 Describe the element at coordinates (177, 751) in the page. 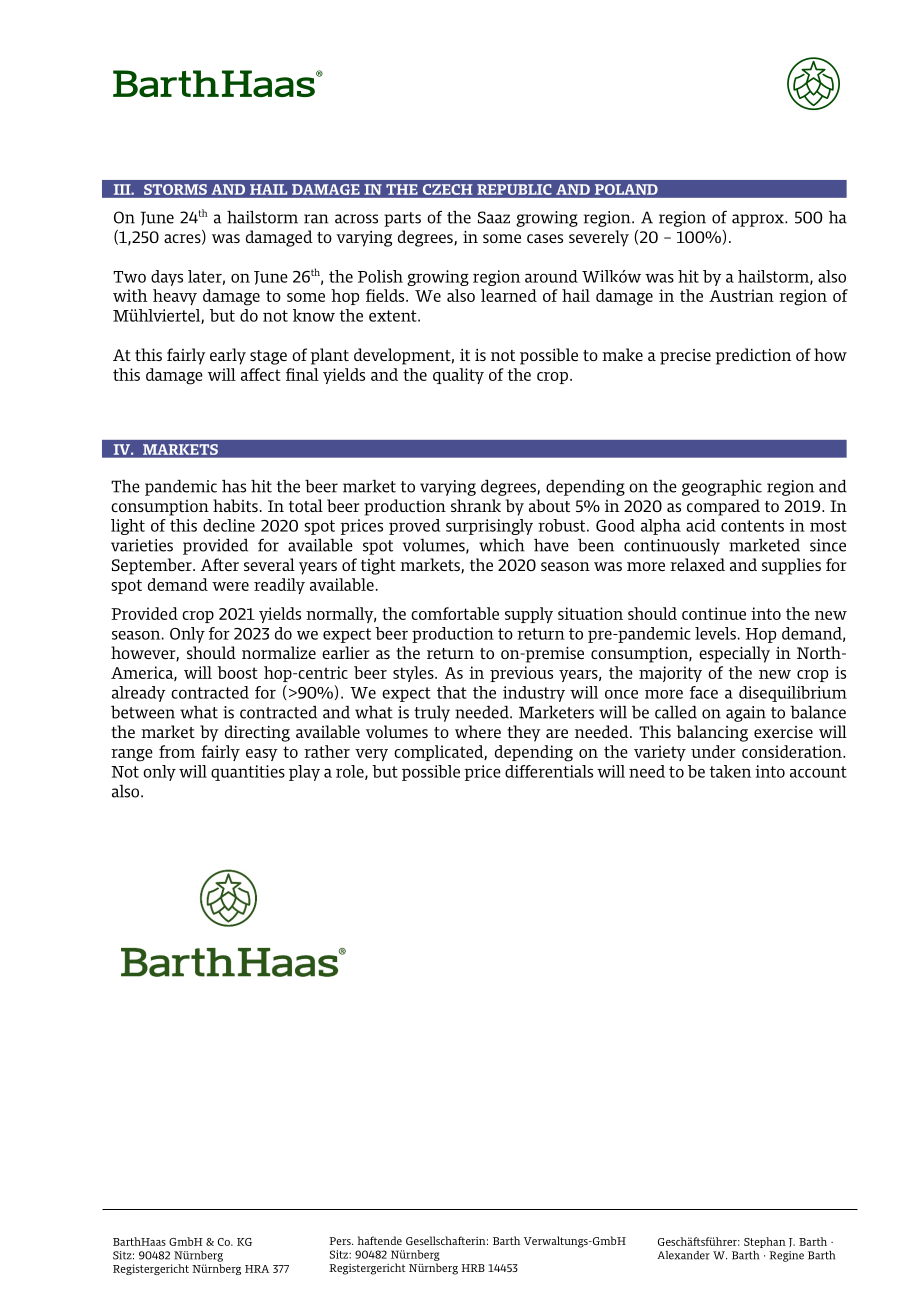

I see `from` at that location.
